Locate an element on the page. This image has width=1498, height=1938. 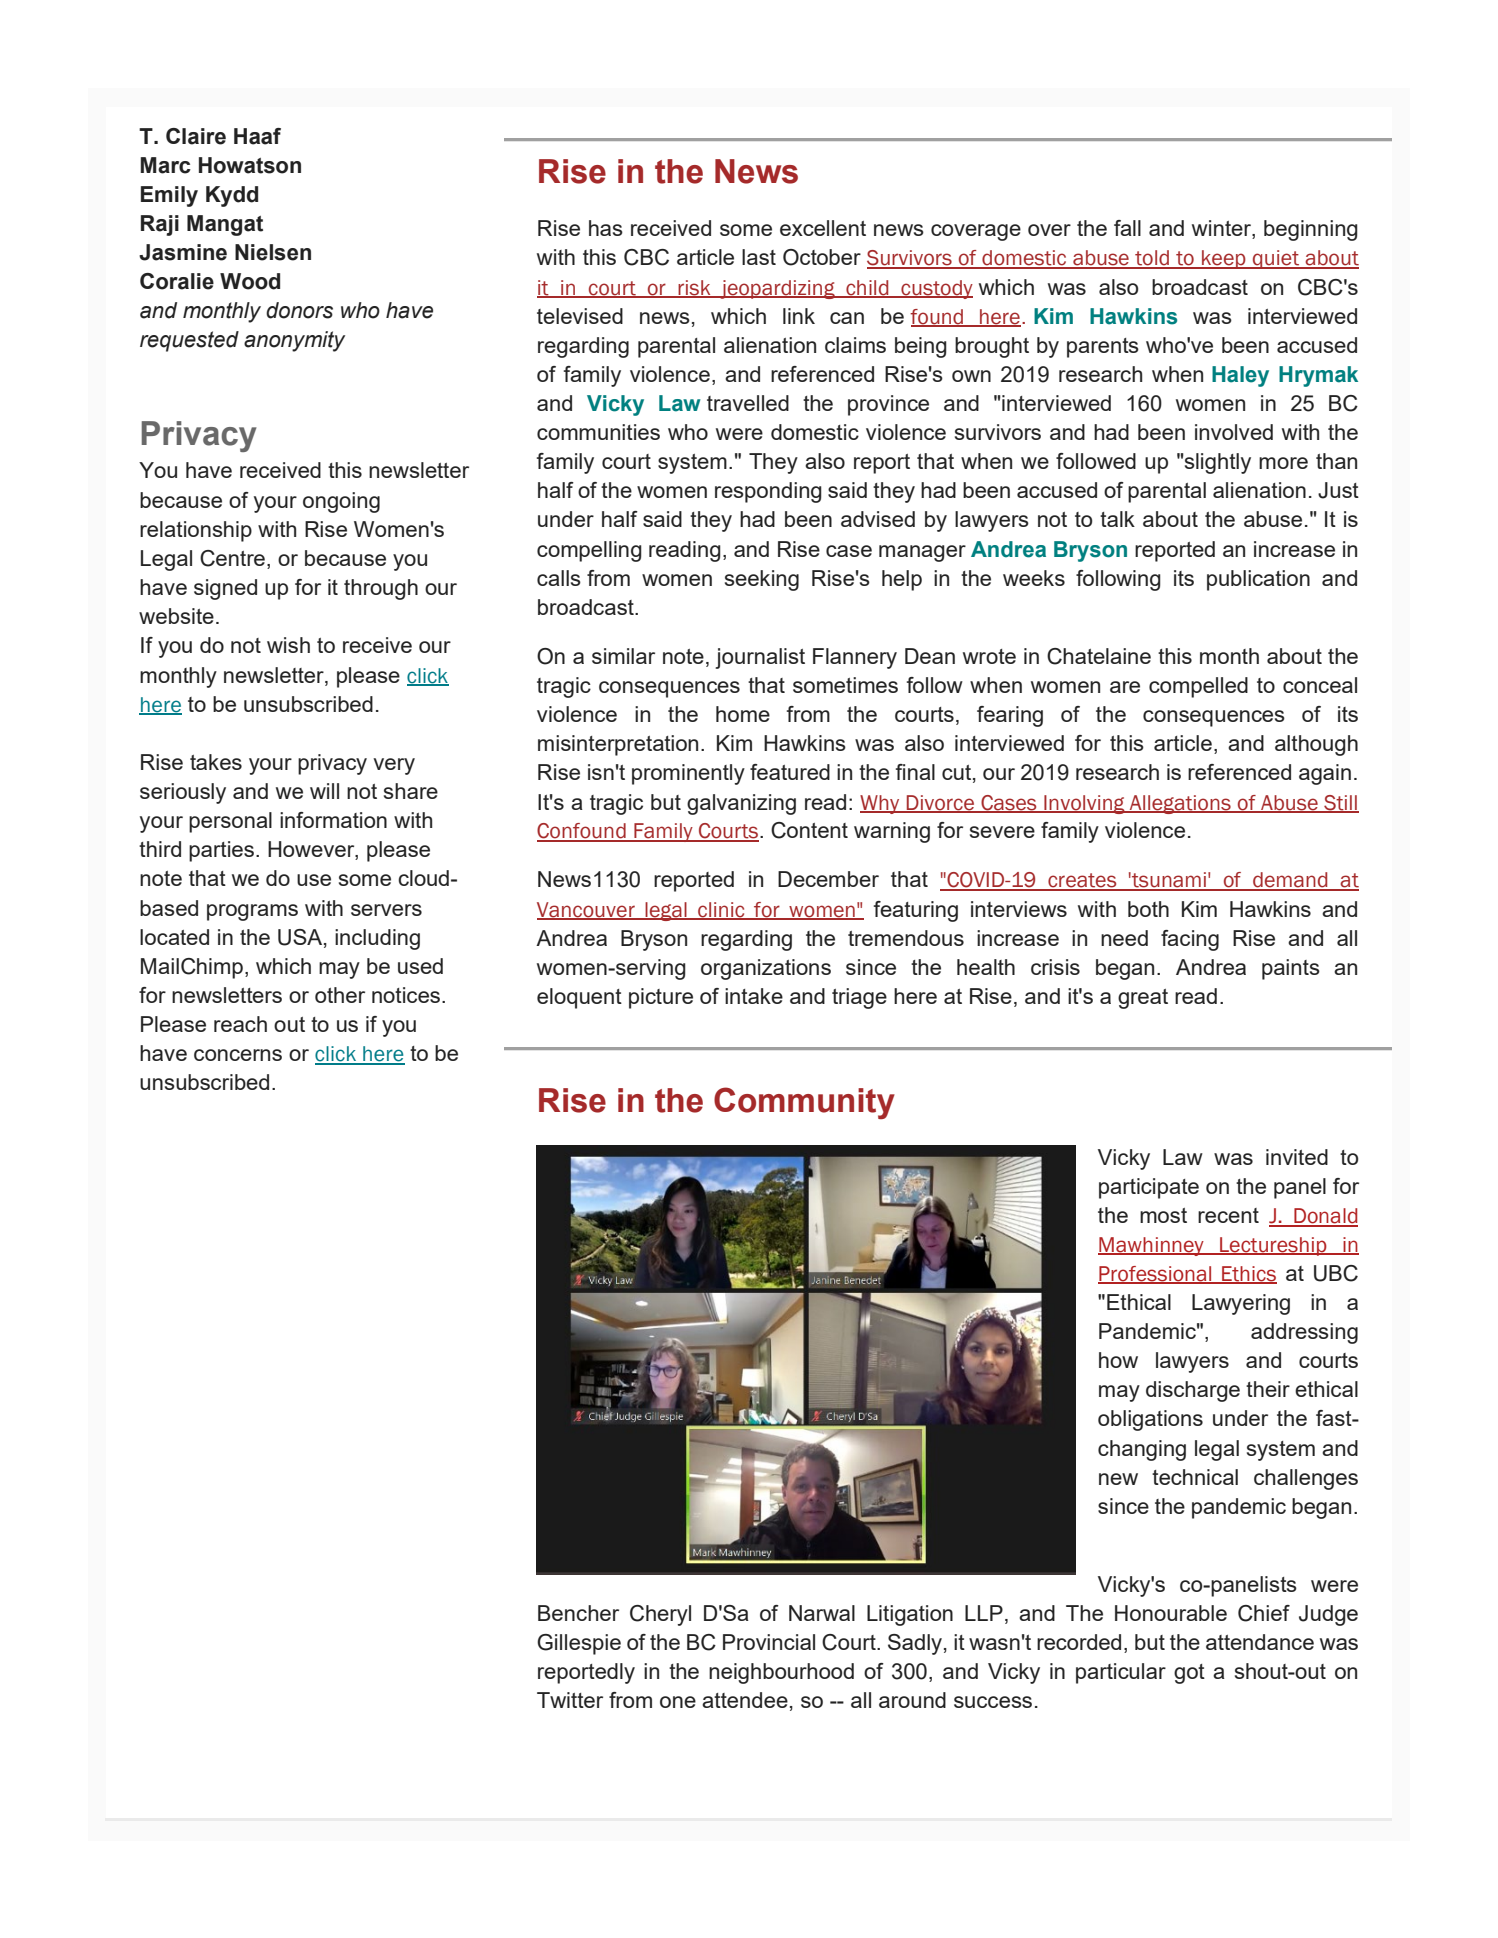
Centre is located at coordinates (232, 558).
